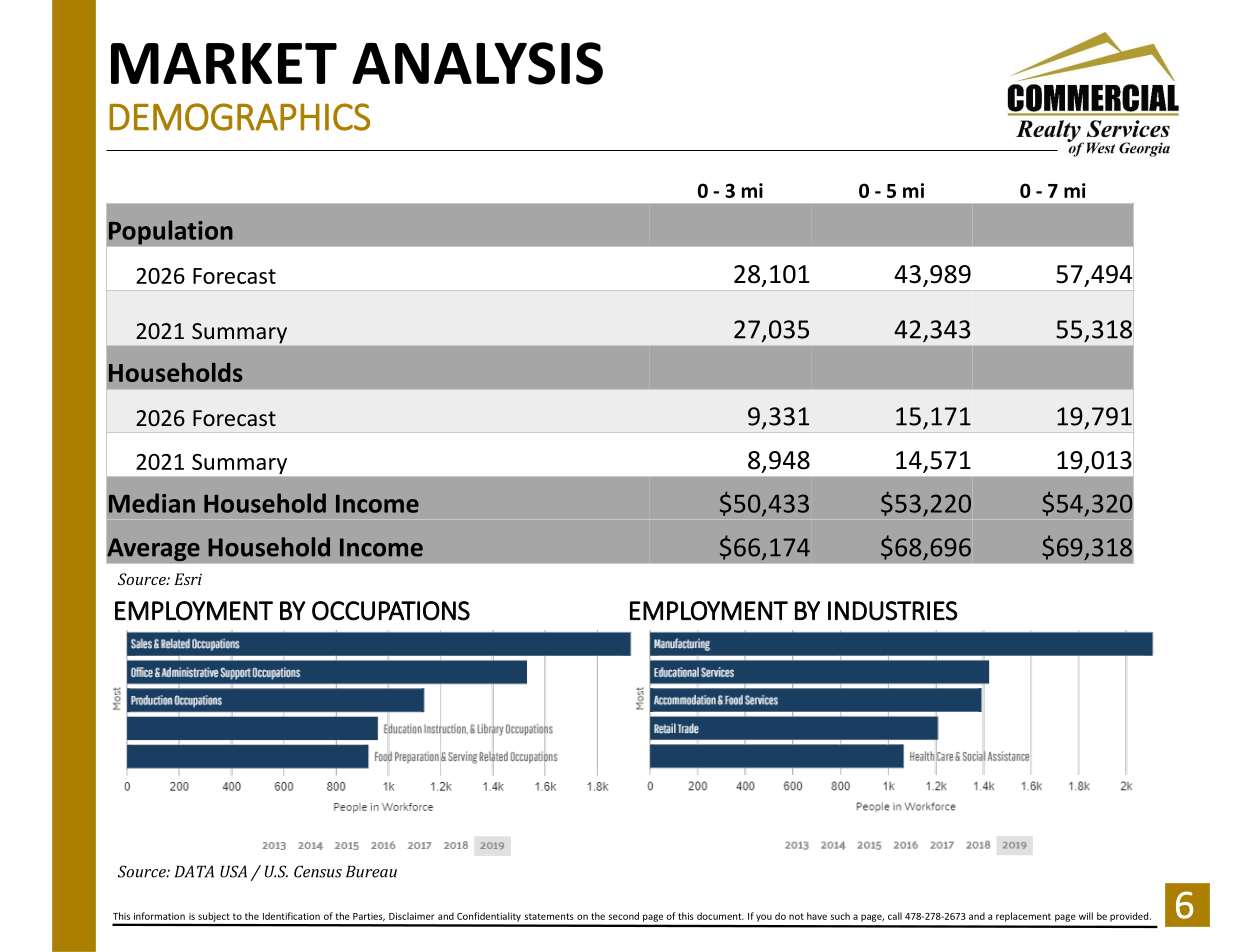  I want to click on Median, so click(152, 503).
